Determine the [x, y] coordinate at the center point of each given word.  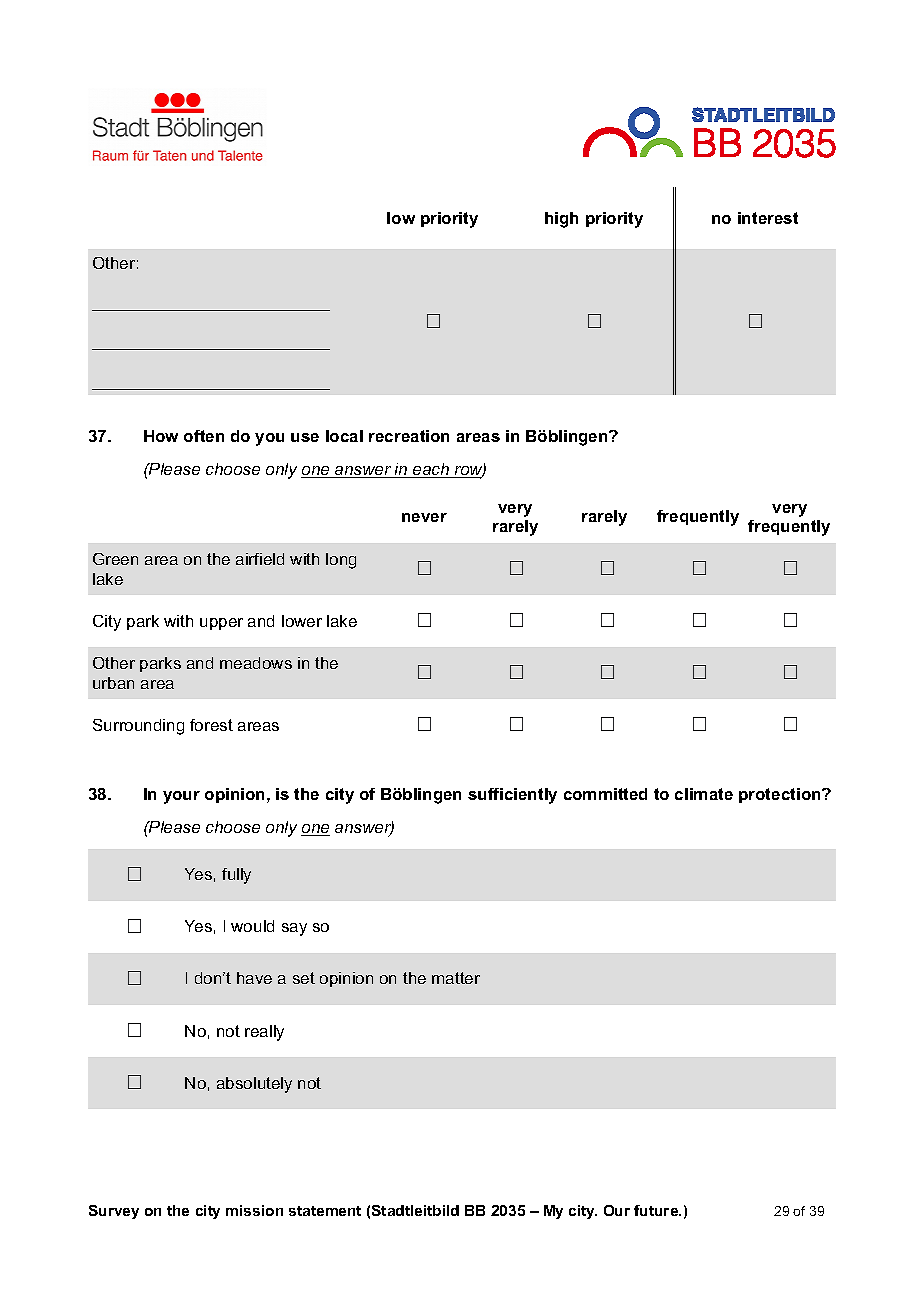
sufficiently [512, 796]
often [204, 436]
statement [325, 1211]
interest [768, 218]
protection [781, 795]
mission [254, 1210]
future [657, 1210]
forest [211, 725]
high [561, 220]
